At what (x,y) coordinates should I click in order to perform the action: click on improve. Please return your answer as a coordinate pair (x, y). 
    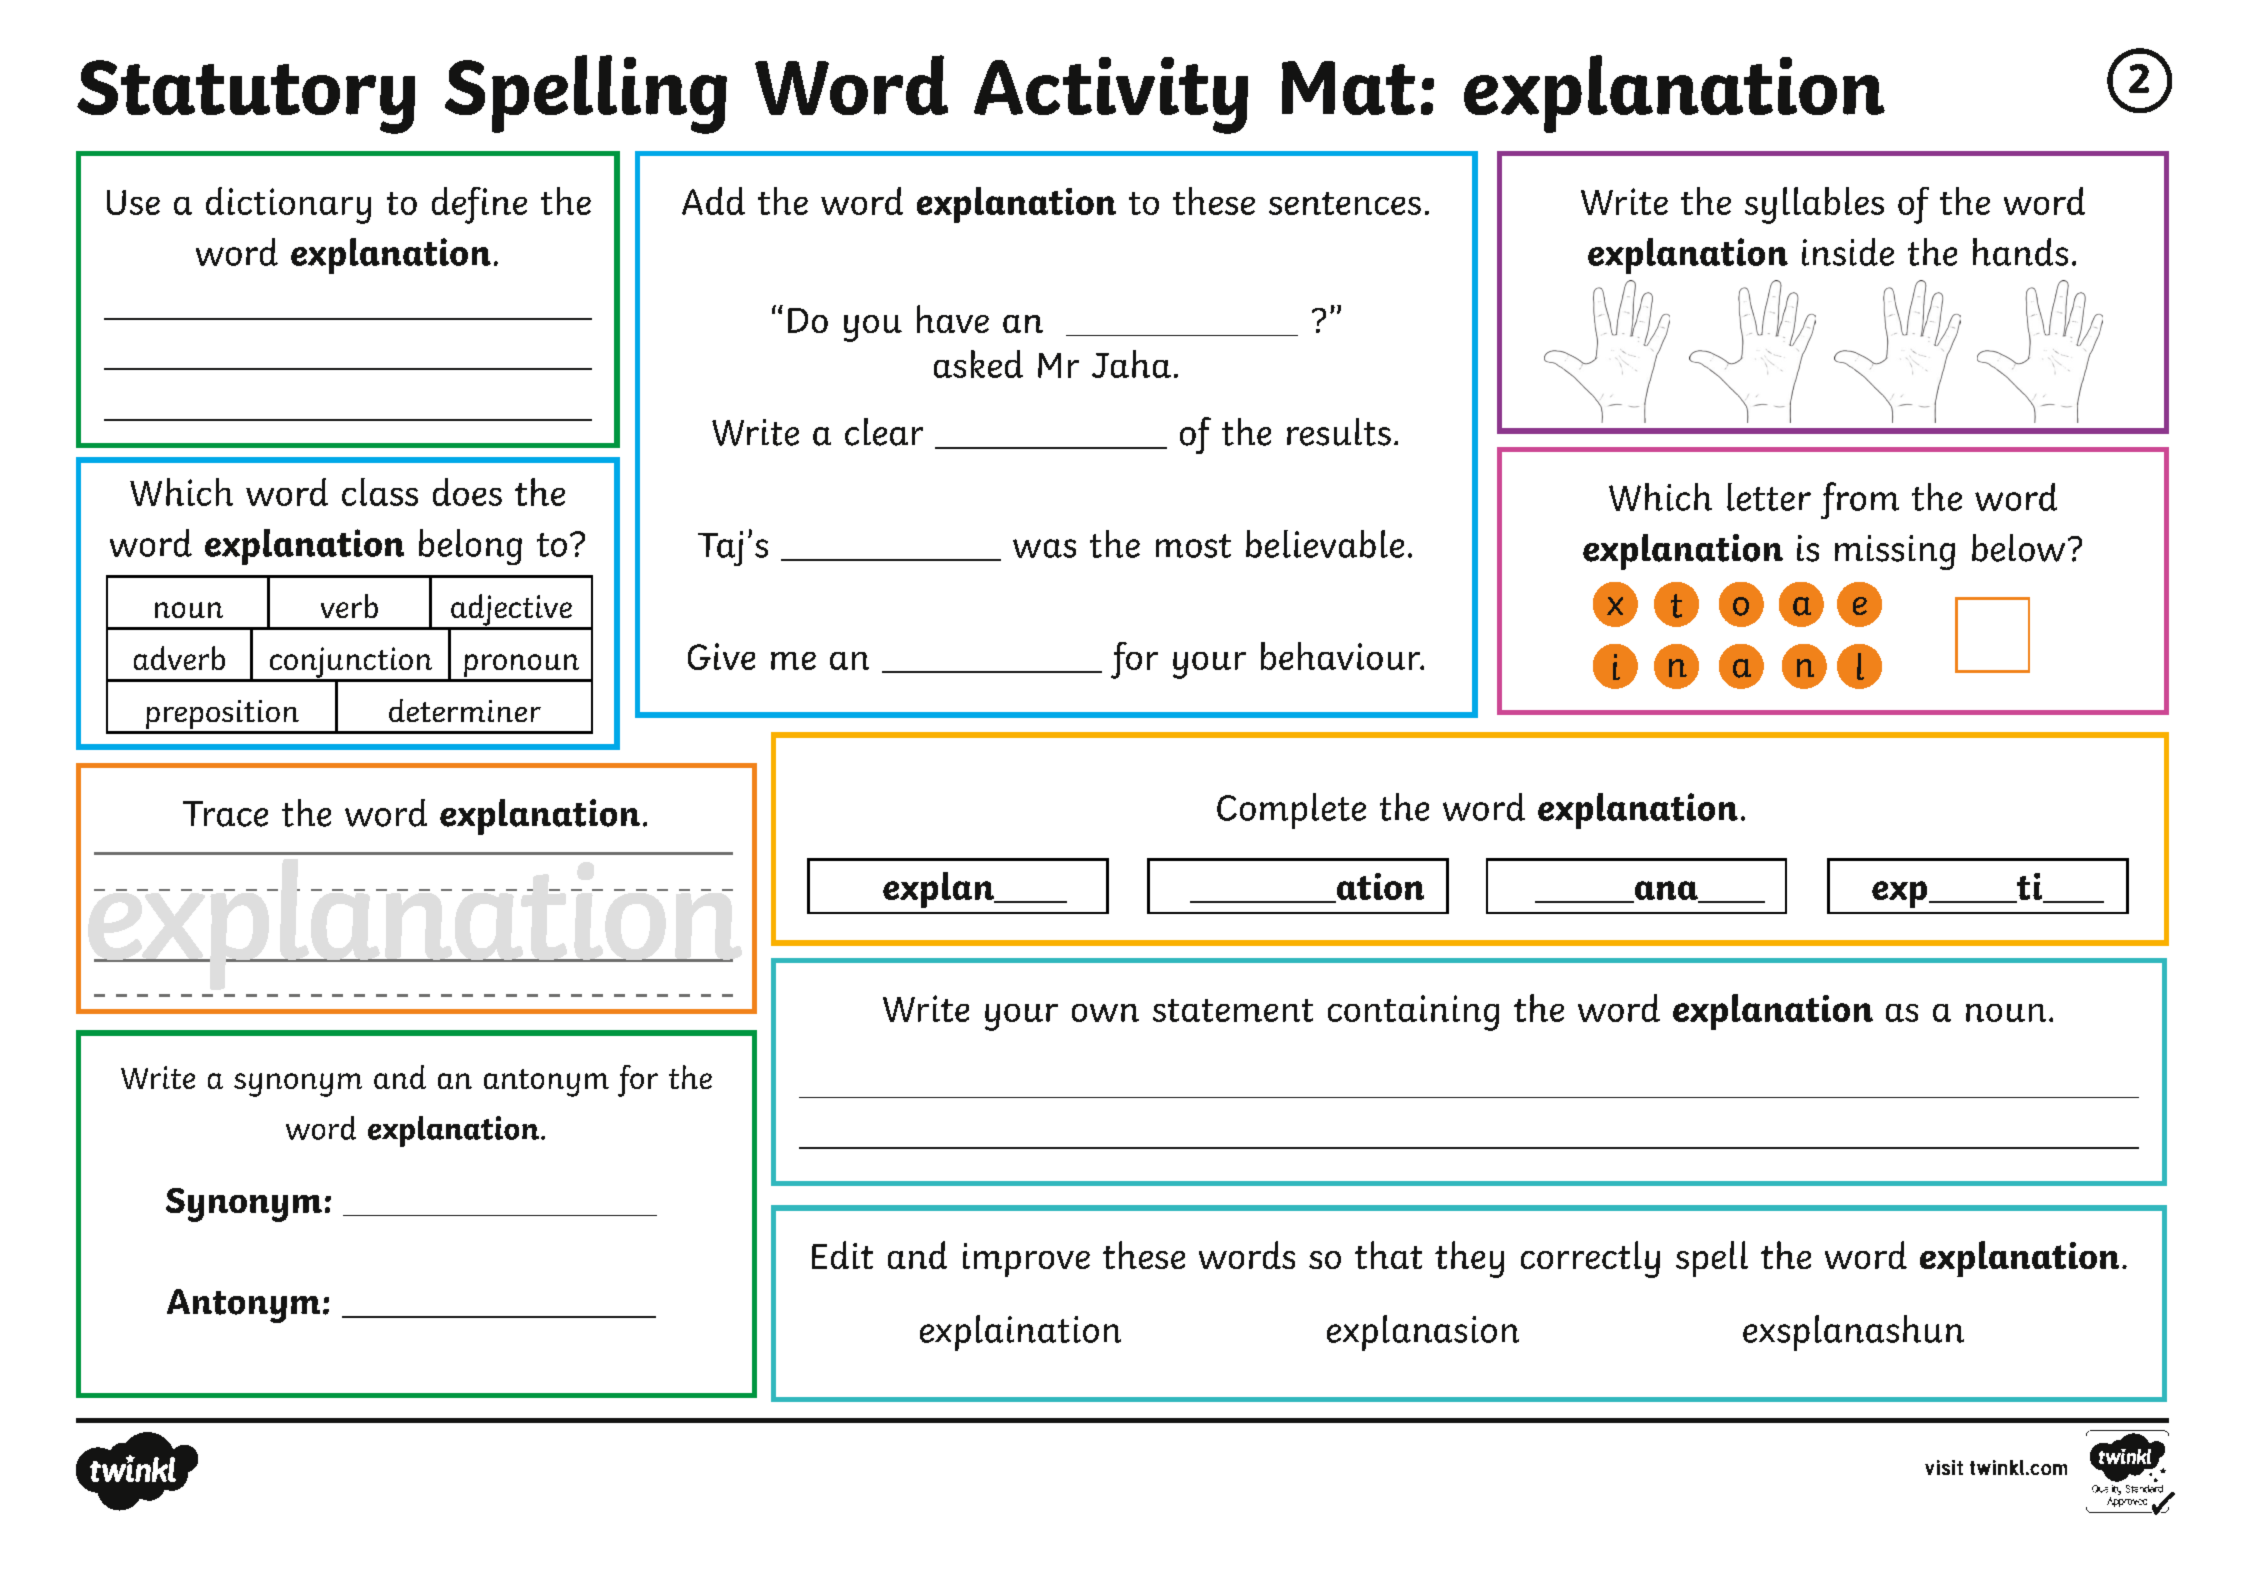
    Looking at the image, I should click on (1026, 1260).
